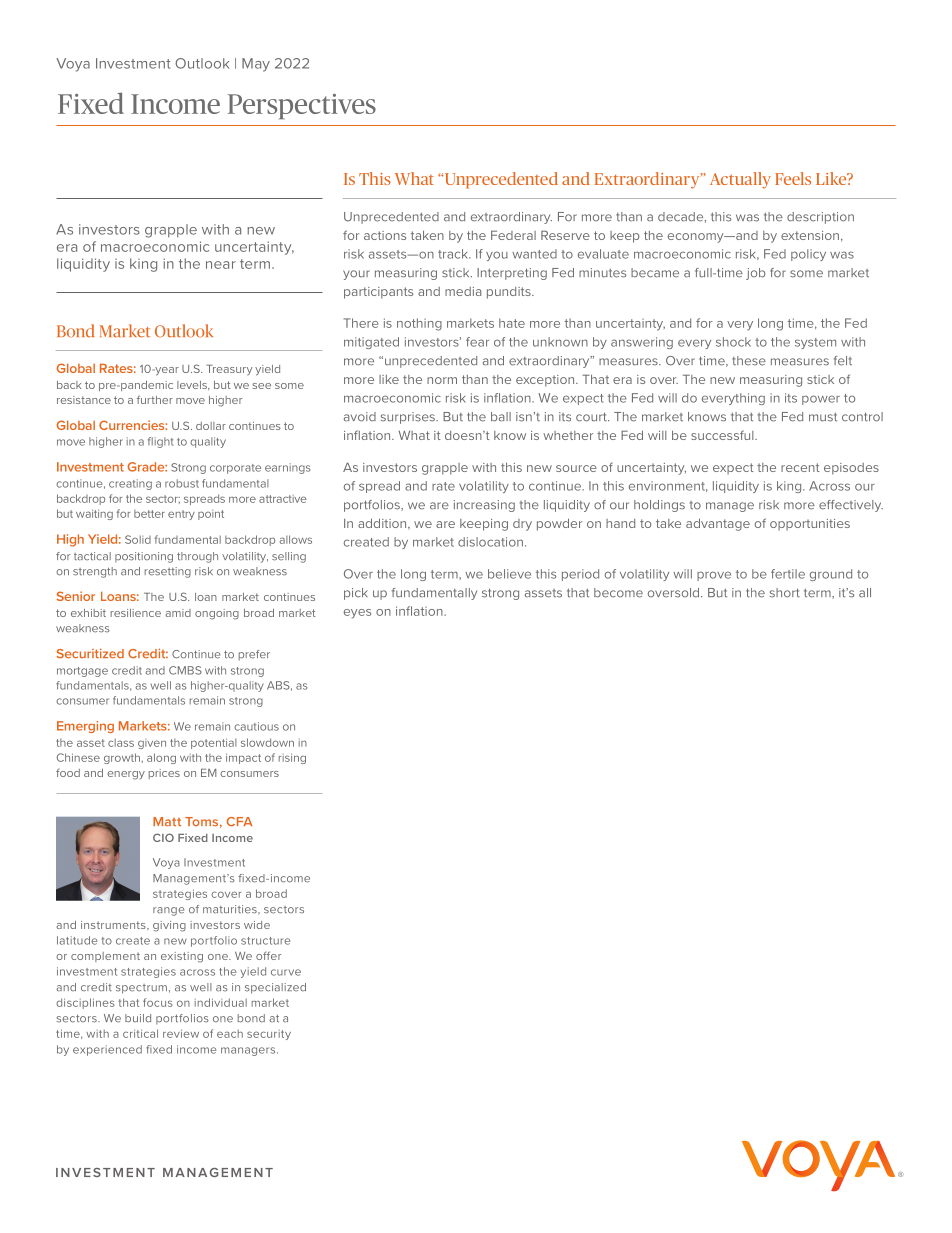 The width and height of the document is (952, 1233). I want to click on build, so click(138, 1018).
